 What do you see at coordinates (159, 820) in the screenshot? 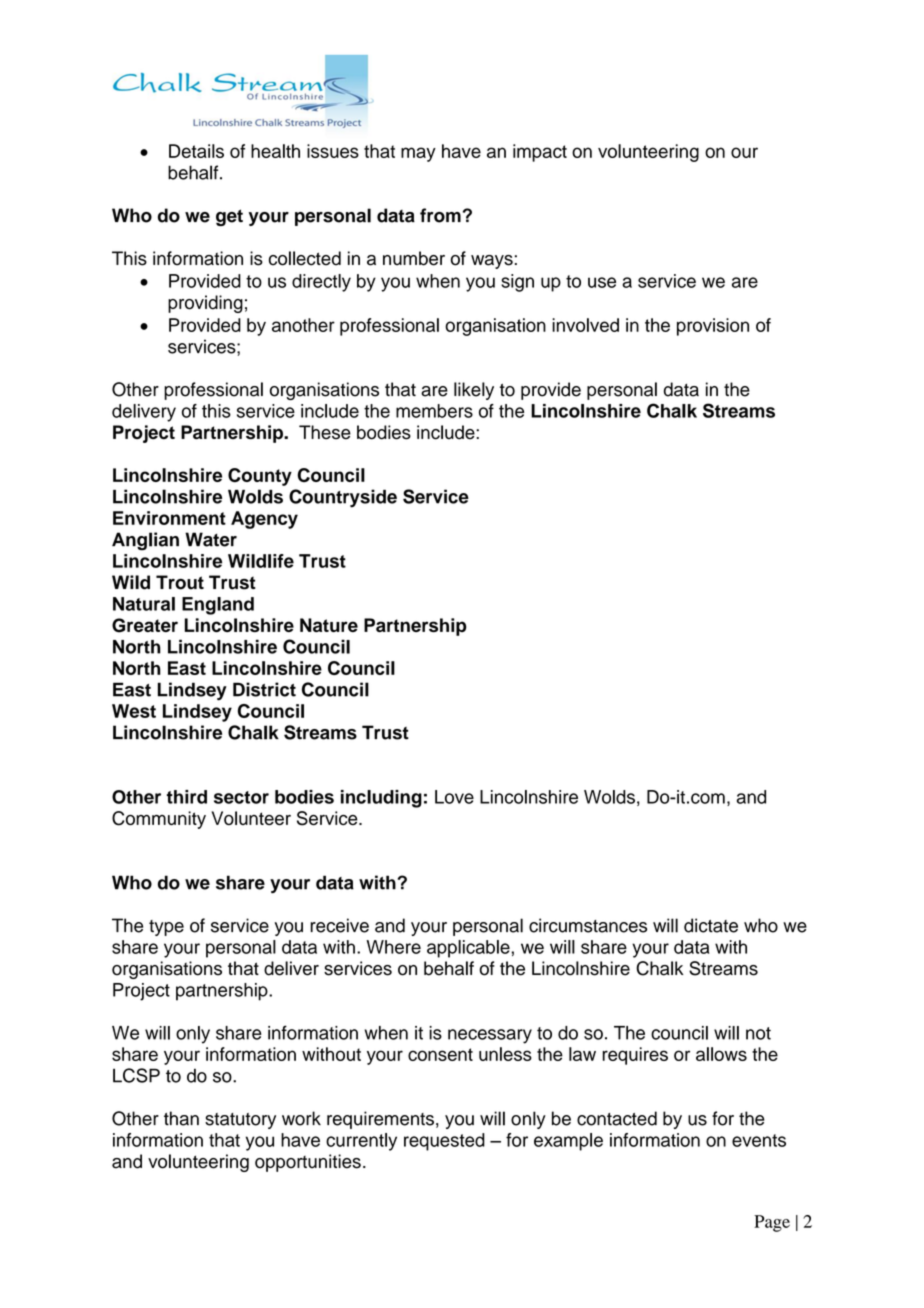
I see `Community` at bounding box center [159, 820].
